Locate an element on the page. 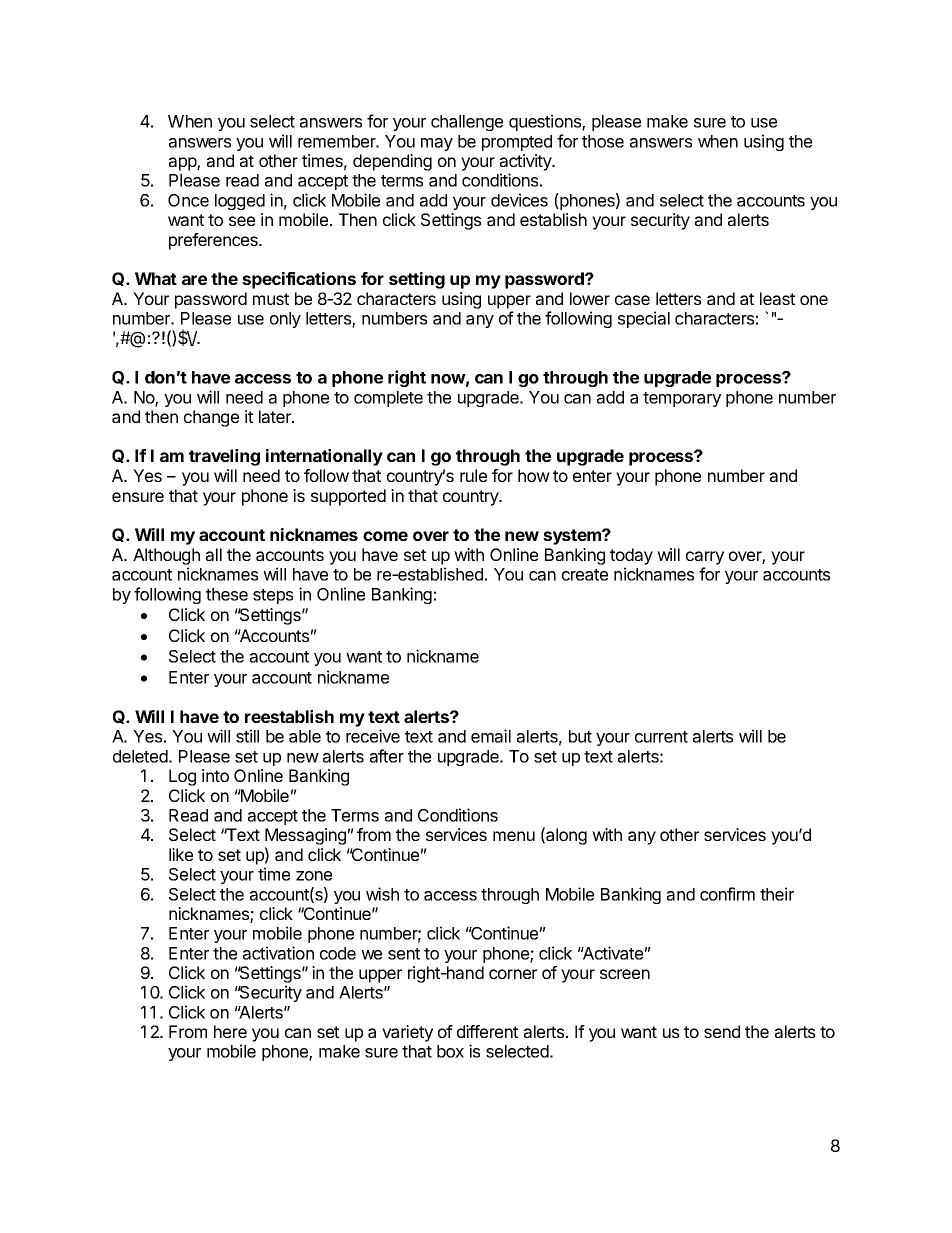 The width and height of the document is (952, 1233). temporary is located at coordinates (682, 399).
